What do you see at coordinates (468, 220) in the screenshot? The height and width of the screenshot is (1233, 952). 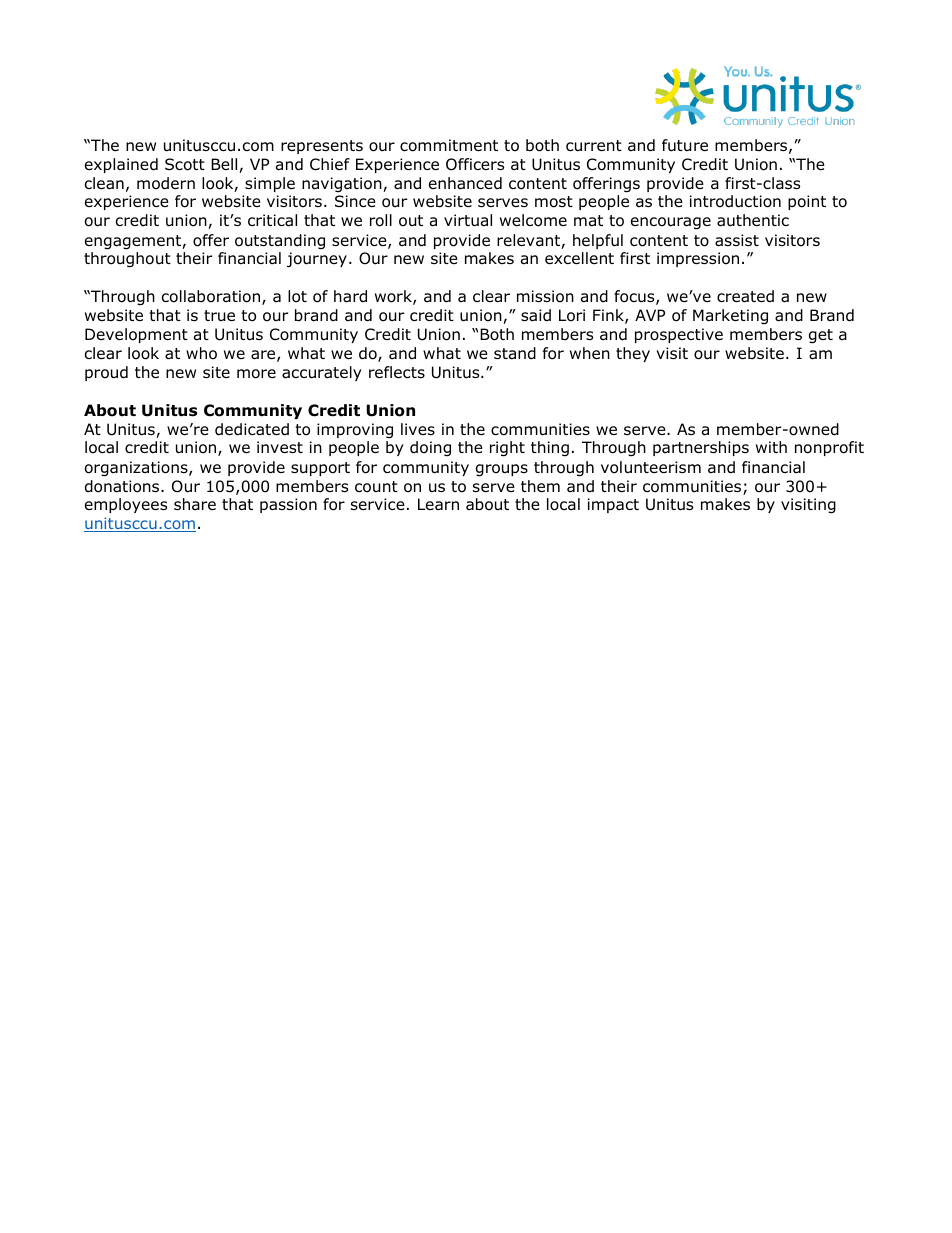 I see `virtual` at bounding box center [468, 220].
